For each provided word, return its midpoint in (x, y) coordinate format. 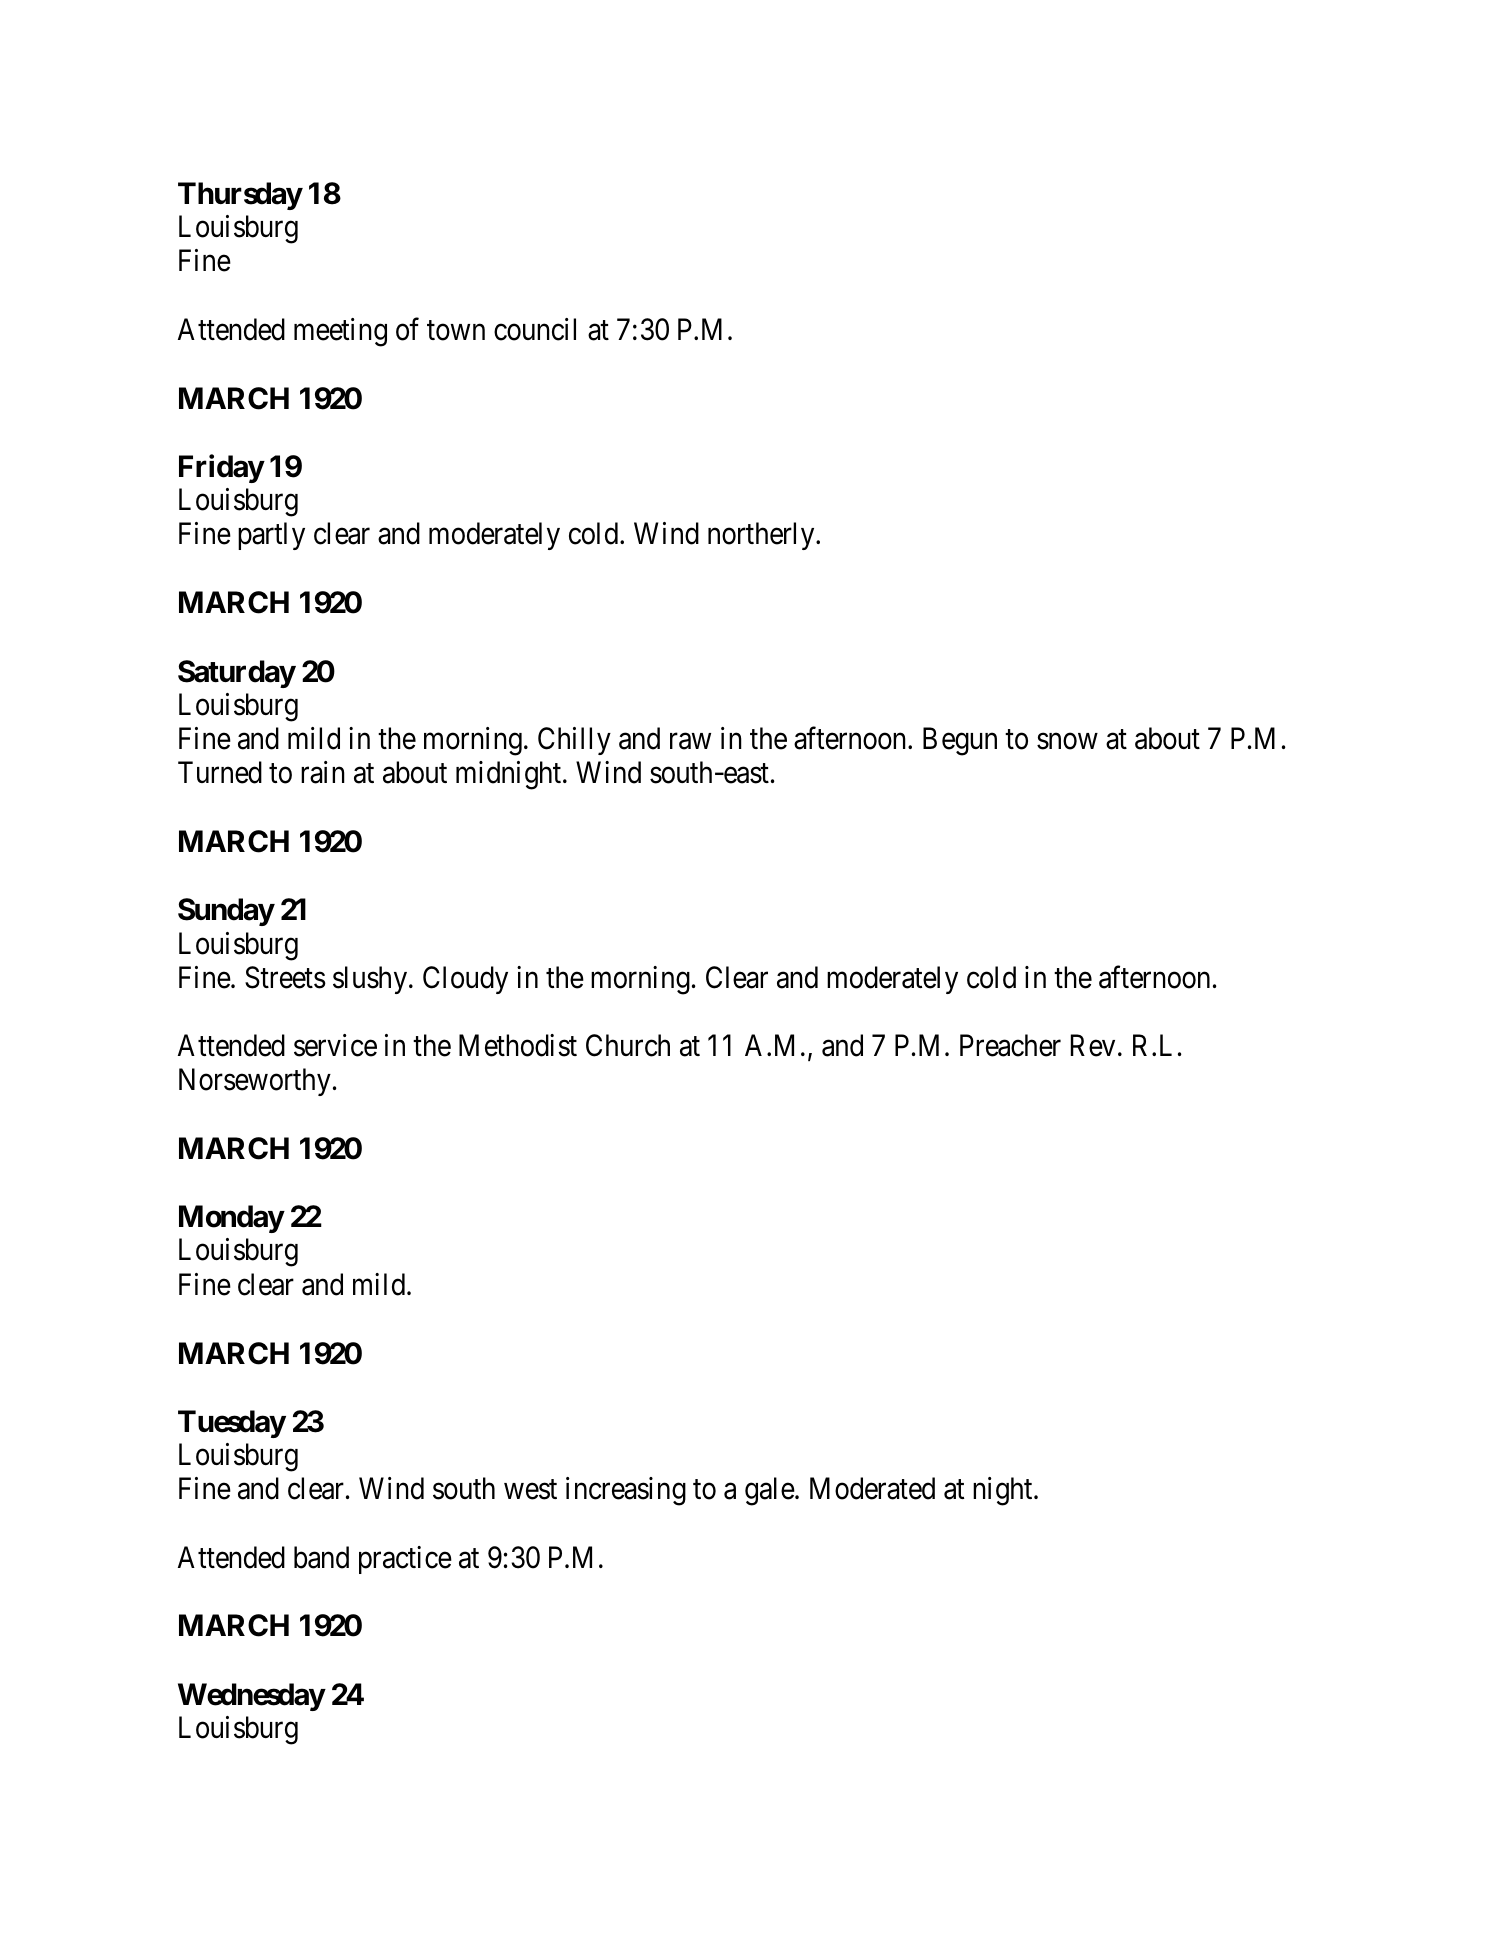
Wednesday (251, 1697)
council (535, 329)
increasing (626, 1491)
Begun (960, 741)
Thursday (240, 196)
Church (628, 1045)
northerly (762, 536)
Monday (231, 1219)
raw (690, 741)
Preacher (1010, 1045)
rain (323, 772)
